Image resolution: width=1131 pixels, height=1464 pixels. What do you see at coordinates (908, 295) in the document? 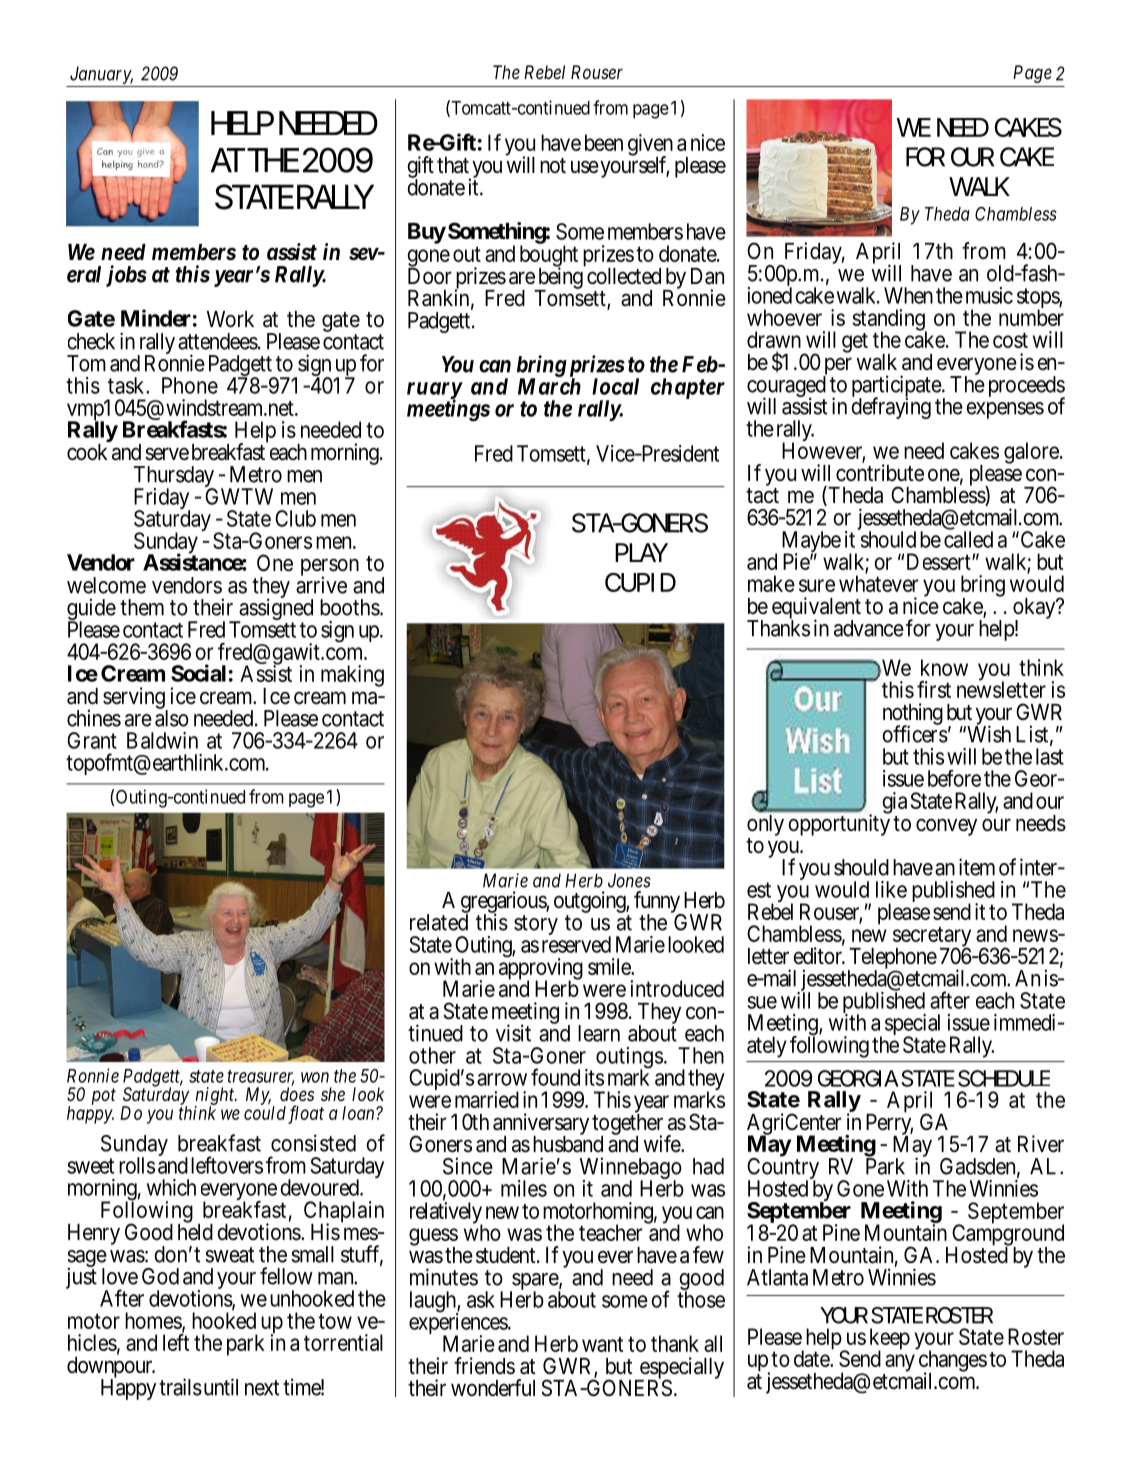
I see `When` at bounding box center [908, 295].
